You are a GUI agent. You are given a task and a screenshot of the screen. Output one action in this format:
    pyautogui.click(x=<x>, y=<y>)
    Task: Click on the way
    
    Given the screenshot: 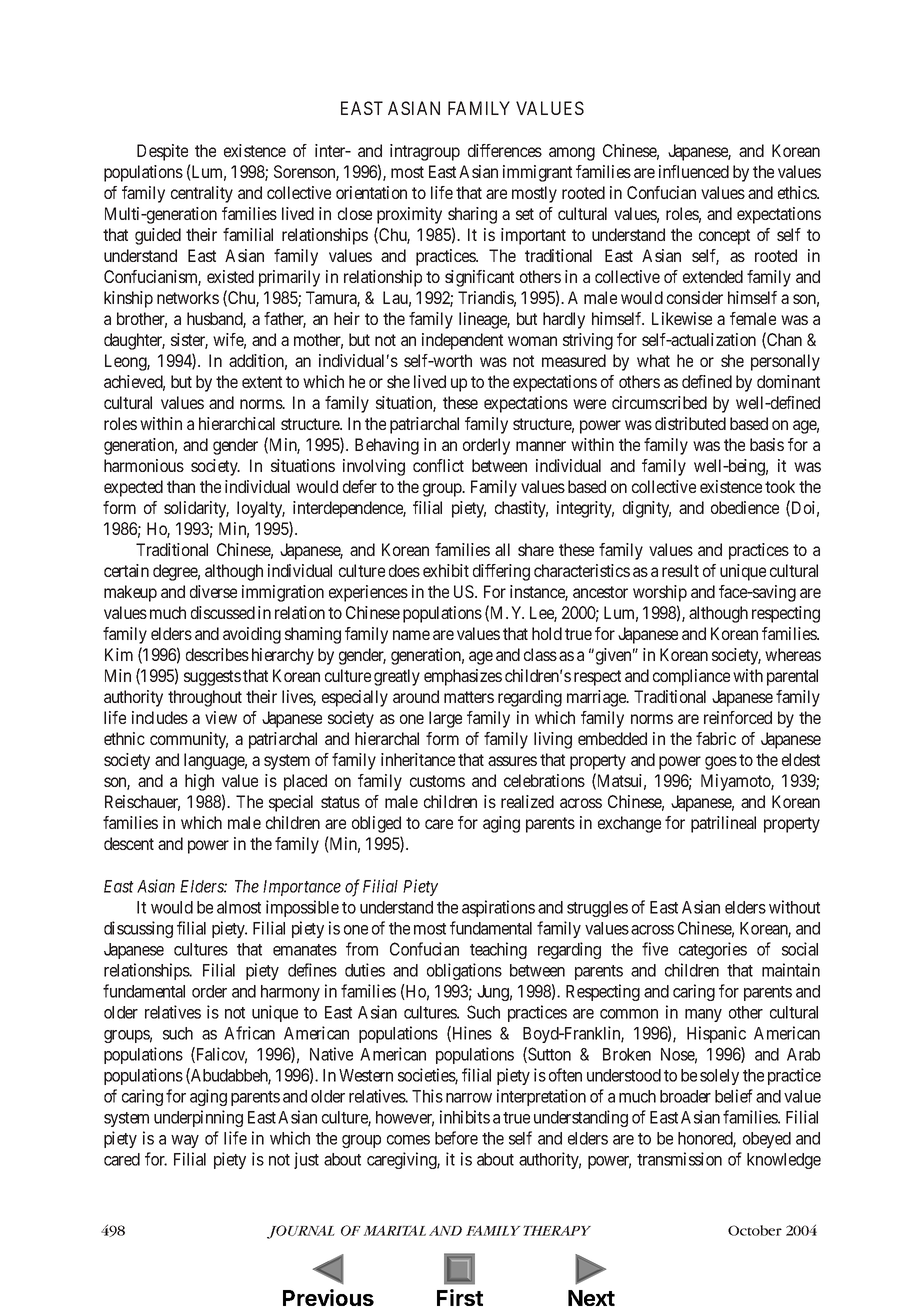 What is the action you would take?
    pyautogui.click(x=185, y=1141)
